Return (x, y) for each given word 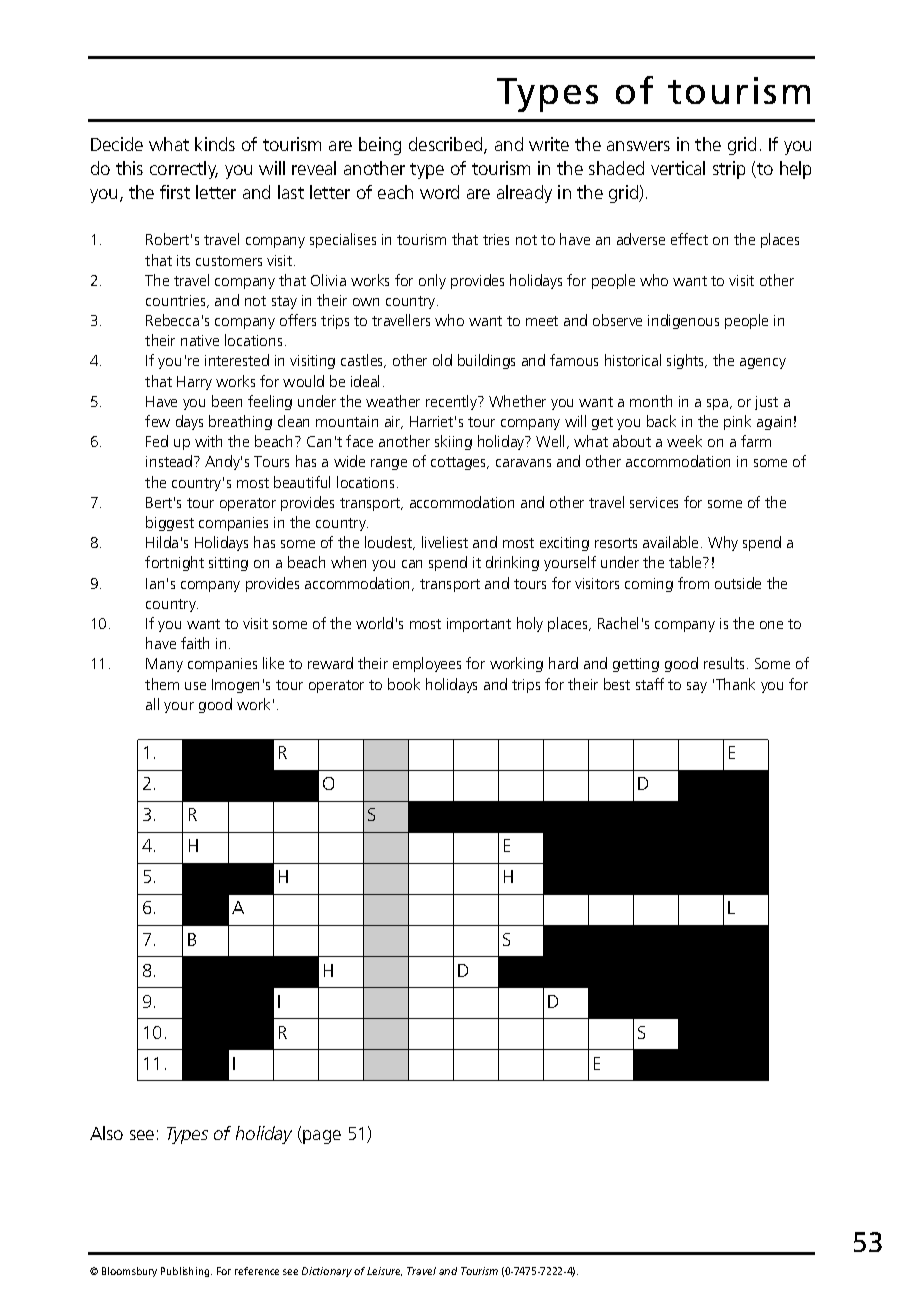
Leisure (384, 1271)
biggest (170, 523)
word (439, 192)
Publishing (186, 1272)
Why (723, 543)
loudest (390, 543)
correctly (184, 170)
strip (729, 170)
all (152, 704)
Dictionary (327, 1272)
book (404, 684)
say (697, 687)
